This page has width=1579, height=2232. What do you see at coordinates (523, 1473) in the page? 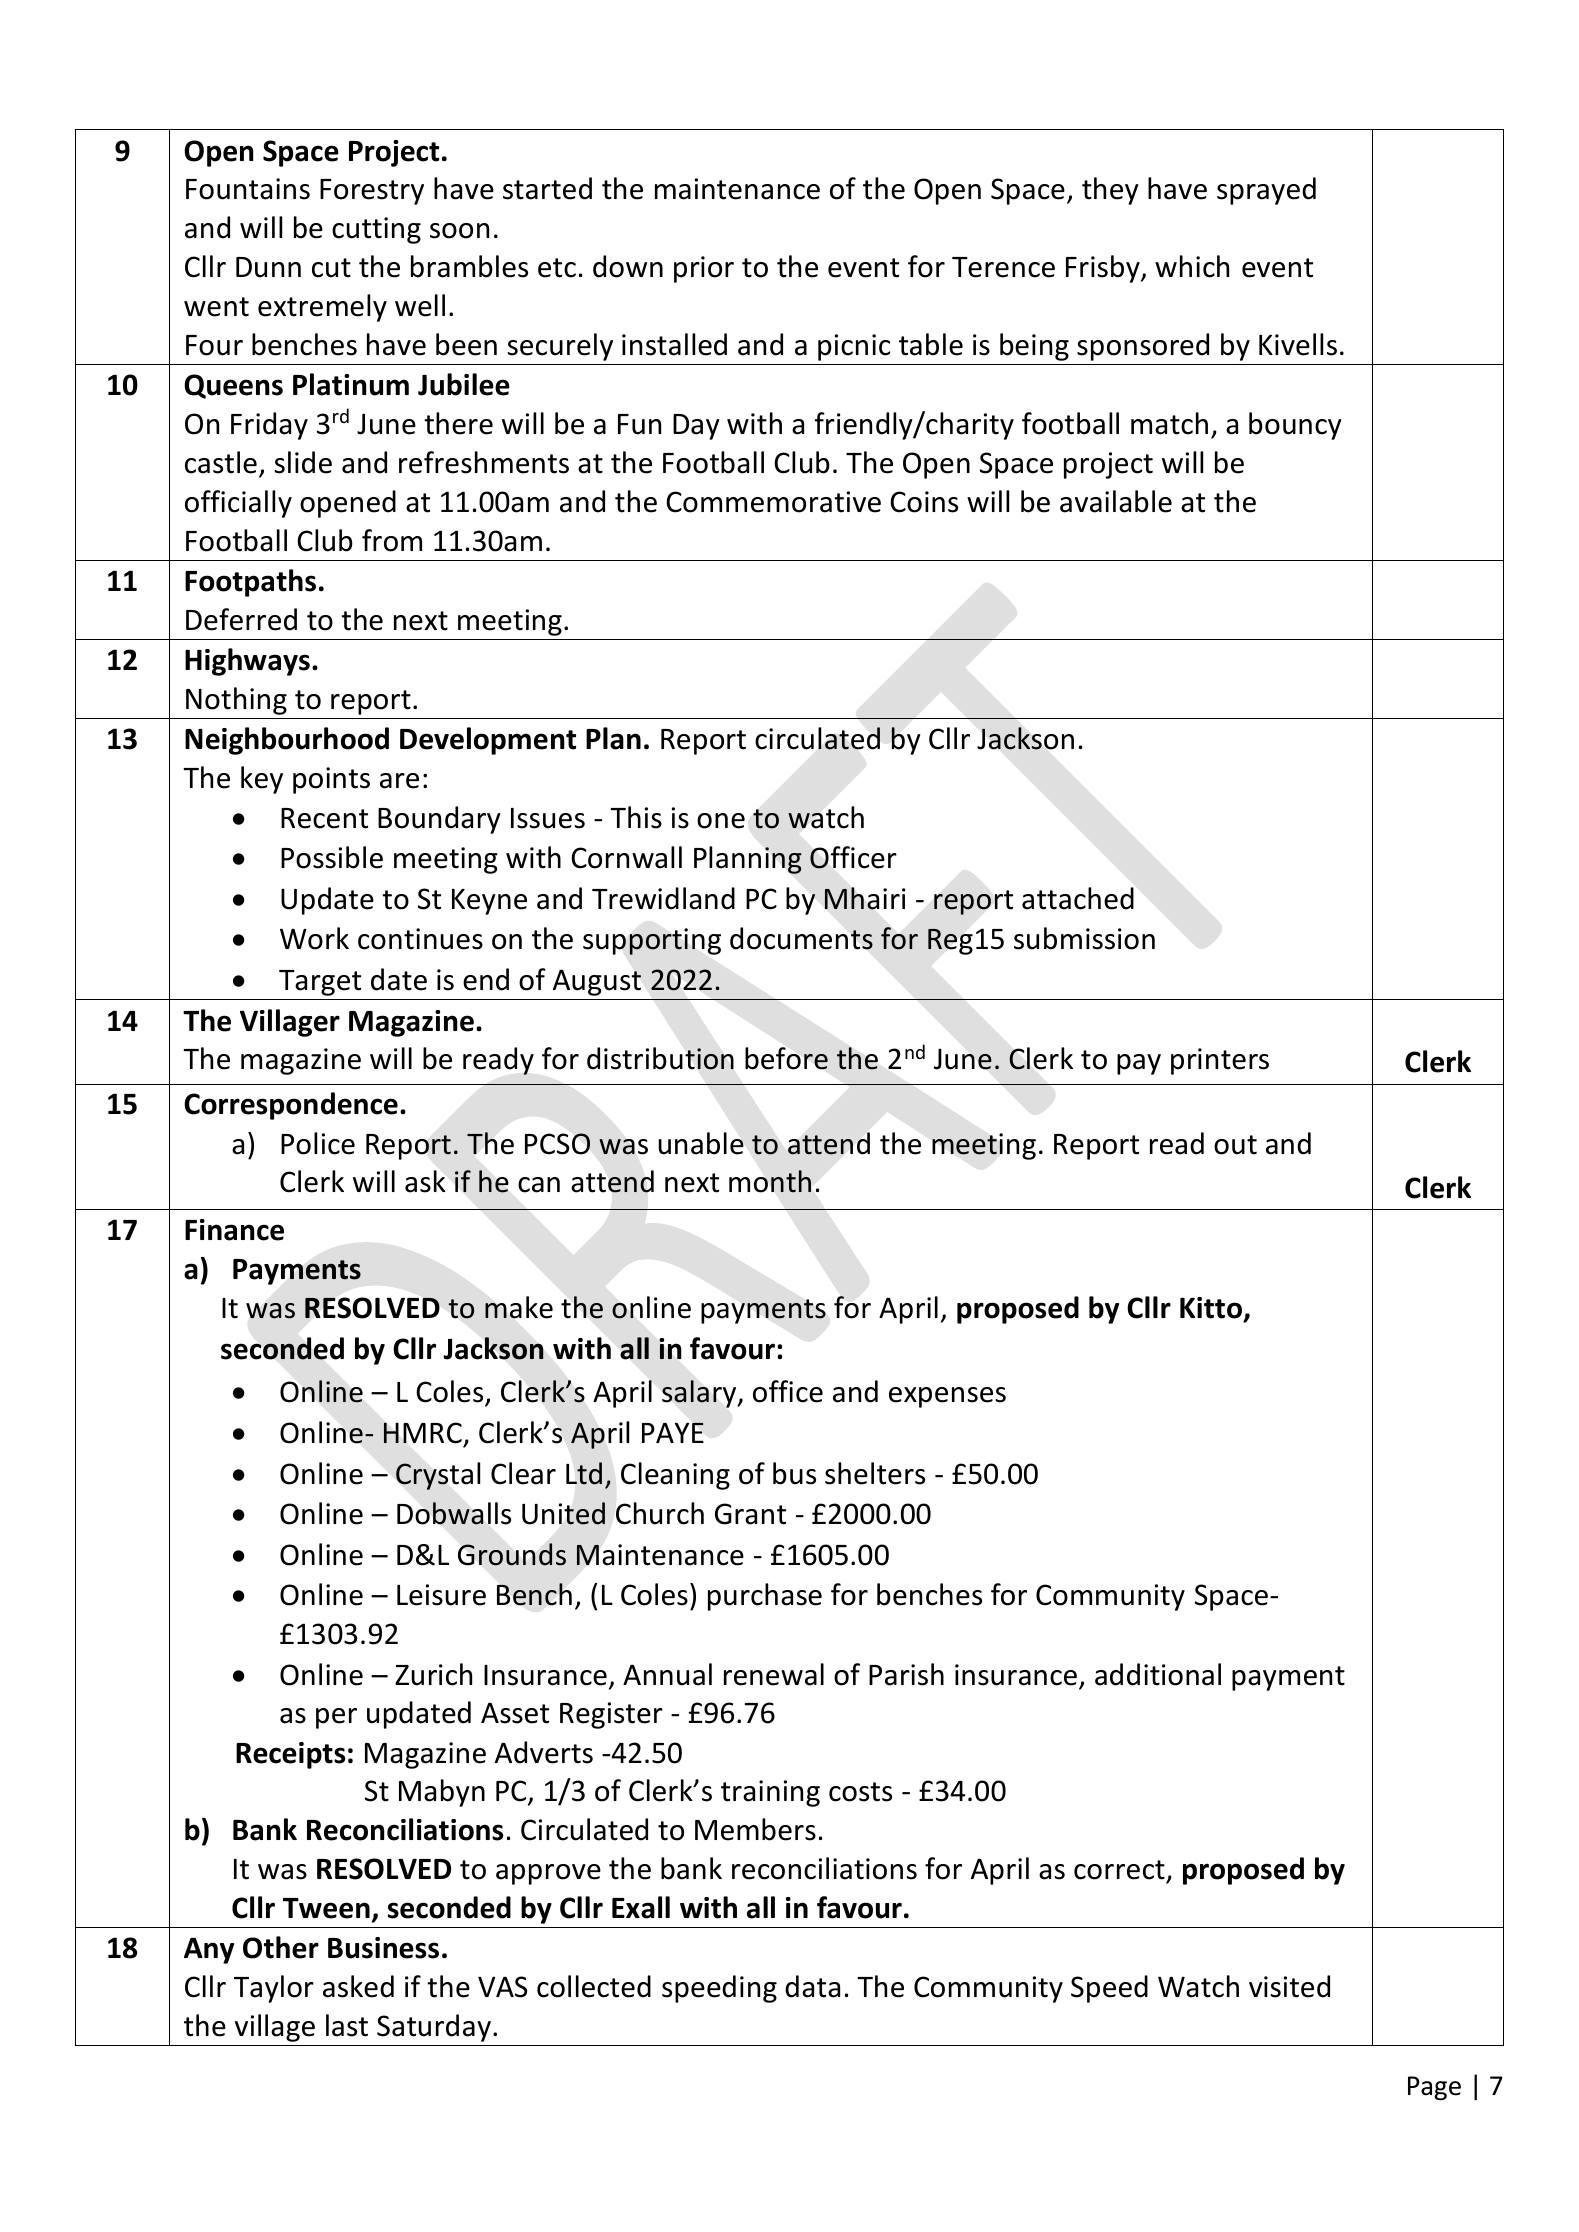
I see `Clear` at bounding box center [523, 1473].
